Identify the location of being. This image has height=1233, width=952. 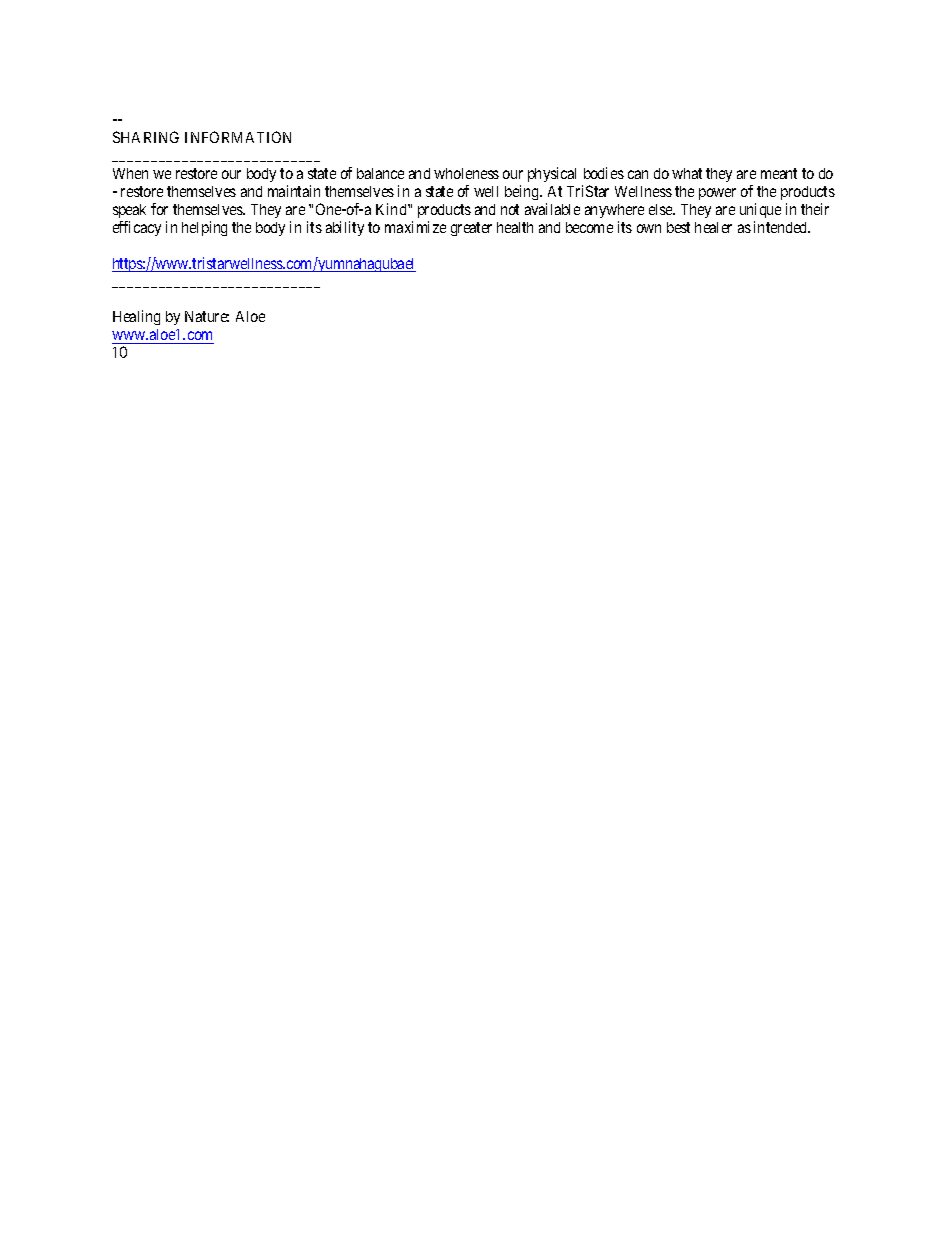
(523, 192).
